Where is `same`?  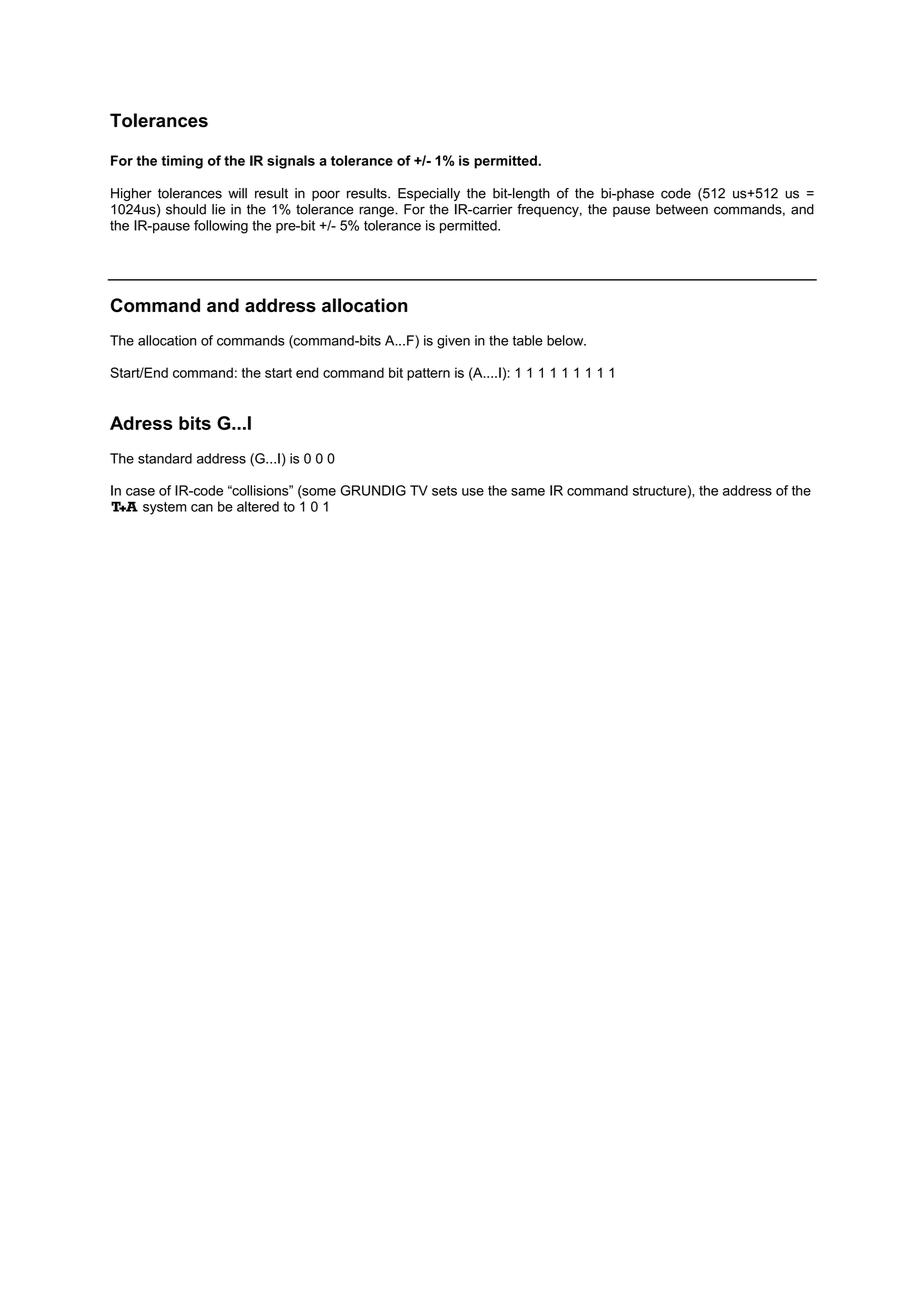
same is located at coordinates (528, 492).
